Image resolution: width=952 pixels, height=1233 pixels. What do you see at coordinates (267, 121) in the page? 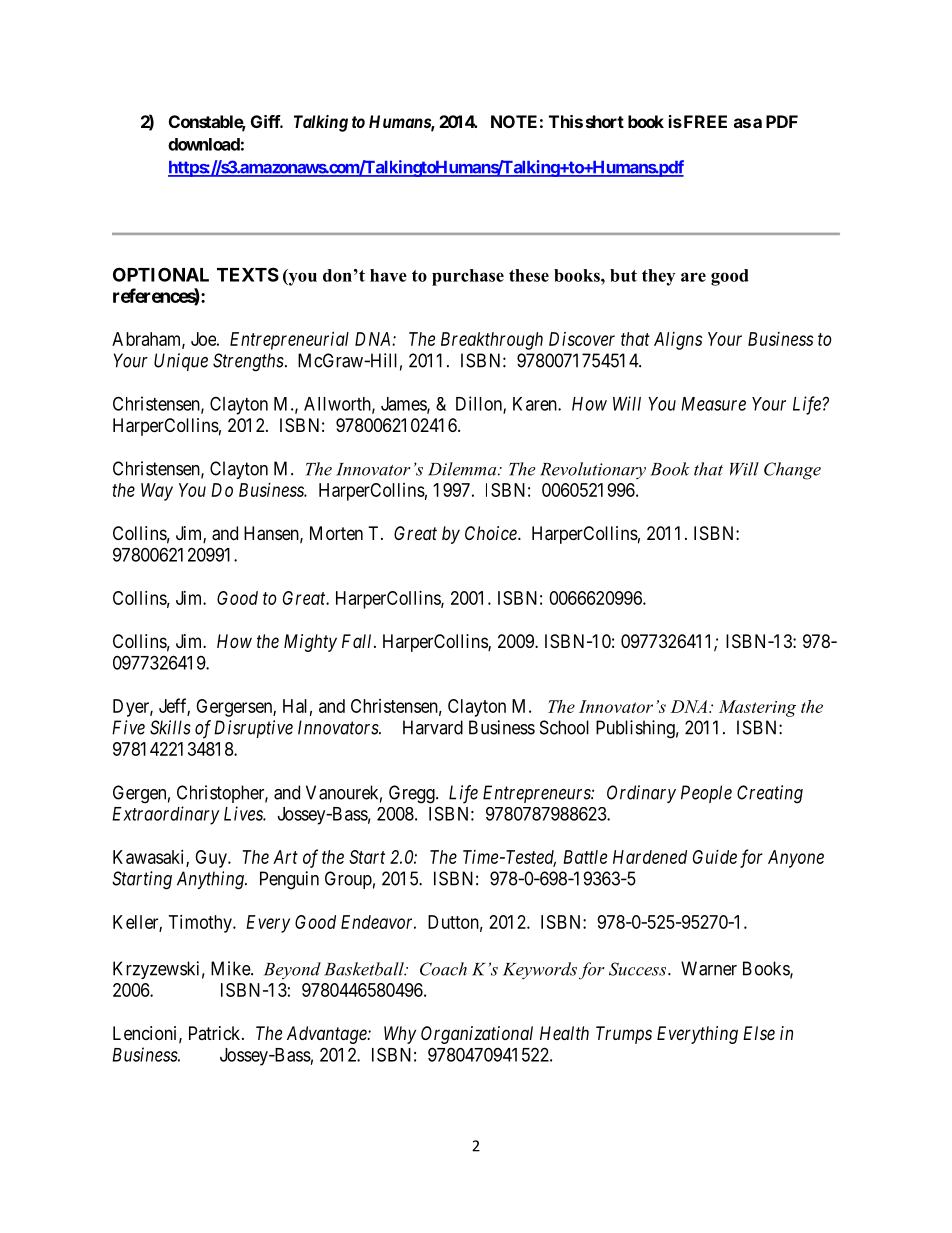
I see `Giff` at bounding box center [267, 121].
